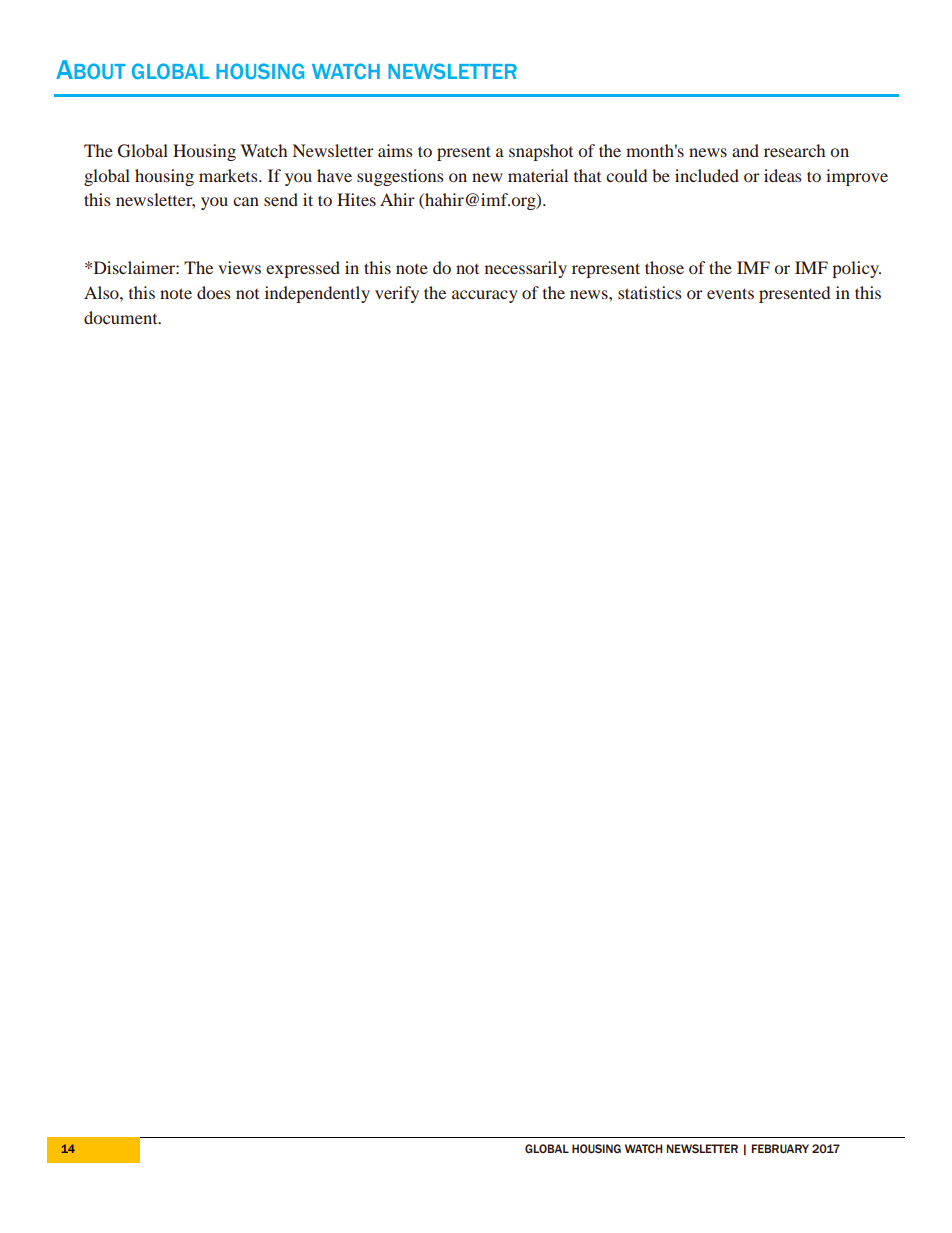 The height and width of the screenshot is (1233, 952). What do you see at coordinates (650, 292) in the screenshot?
I see `statistics` at bounding box center [650, 292].
